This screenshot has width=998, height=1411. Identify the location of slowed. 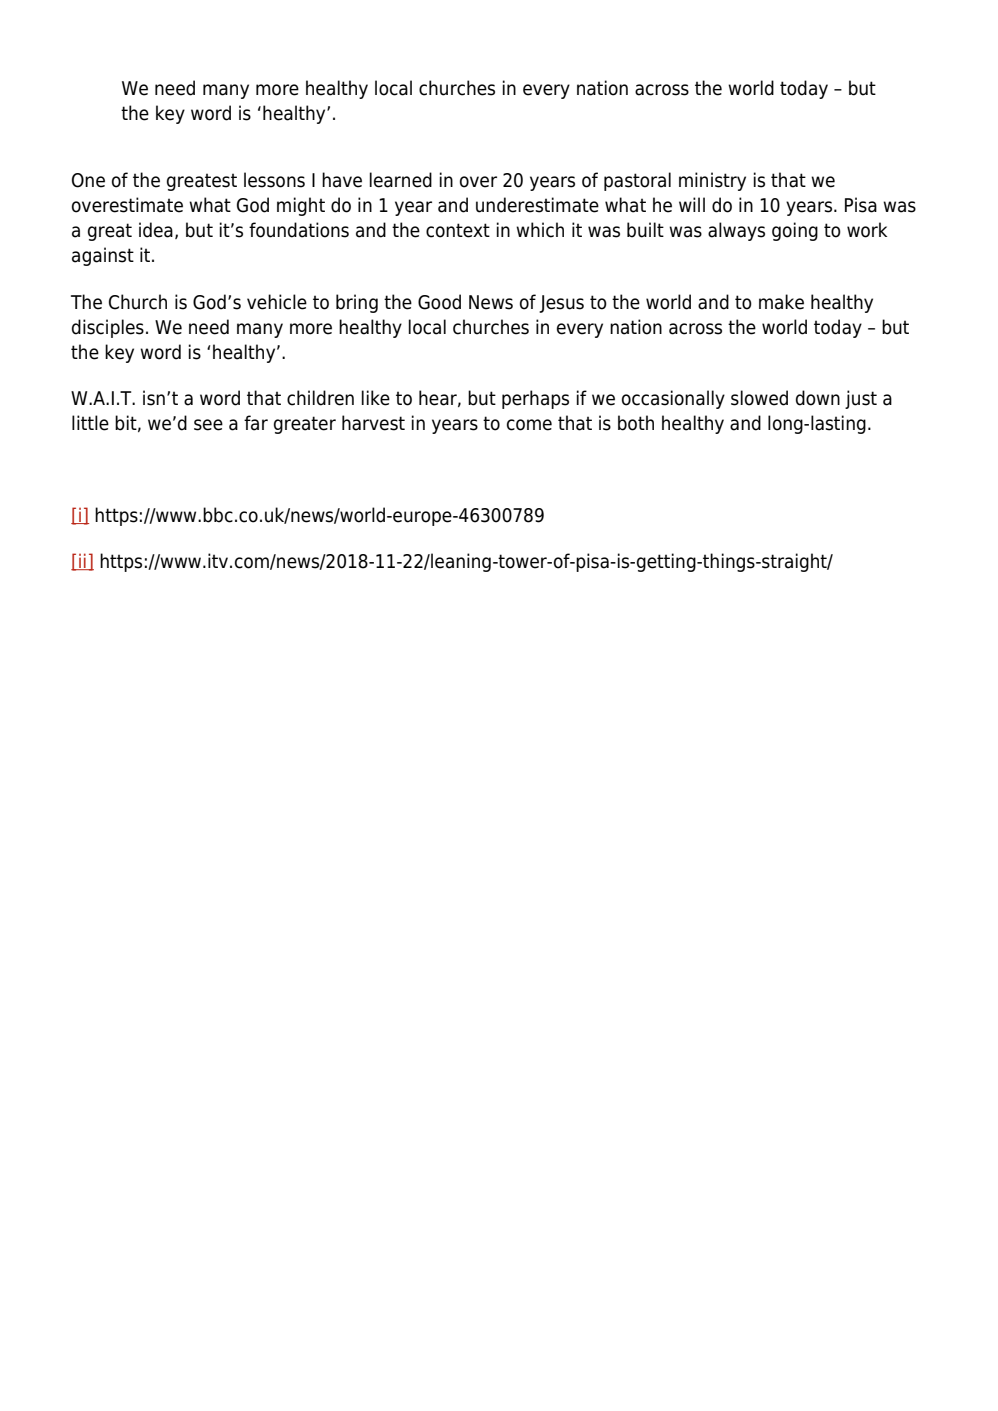
(759, 398).
